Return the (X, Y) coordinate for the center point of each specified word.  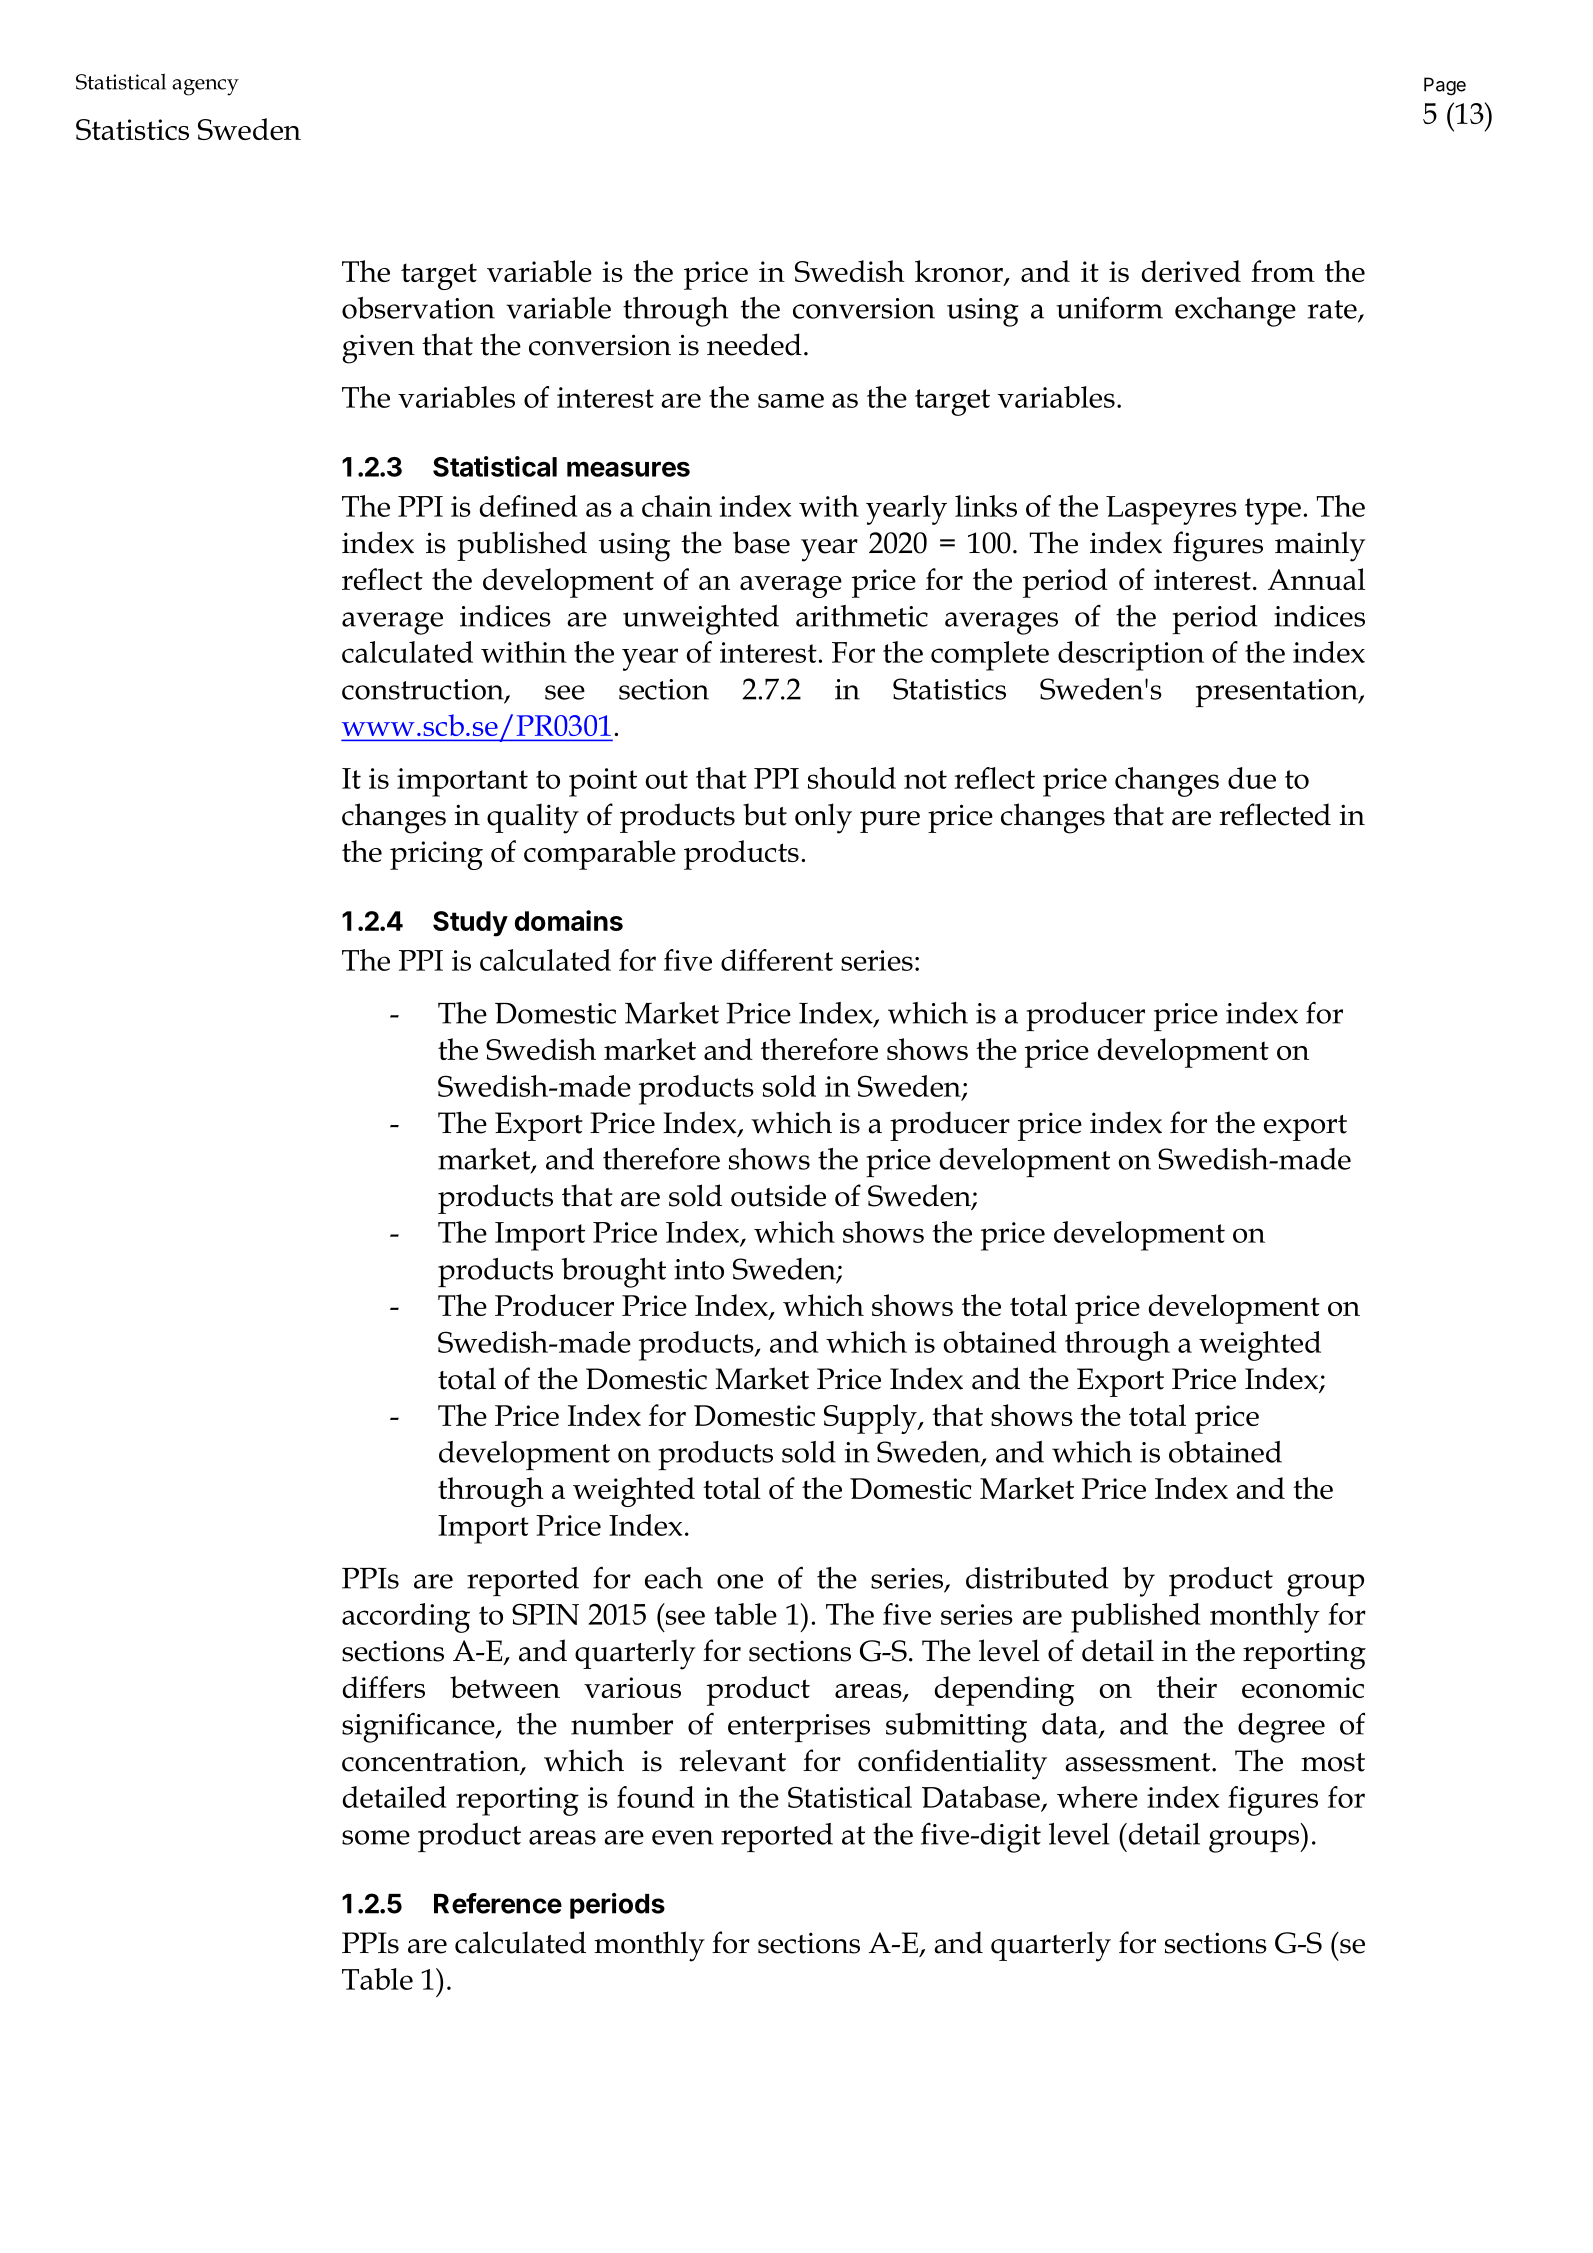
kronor (960, 272)
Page (1445, 86)
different (777, 960)
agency (205, 87)
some (376, 1837)
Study (470, 924)
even (682, 1837)
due (1252, 778)
